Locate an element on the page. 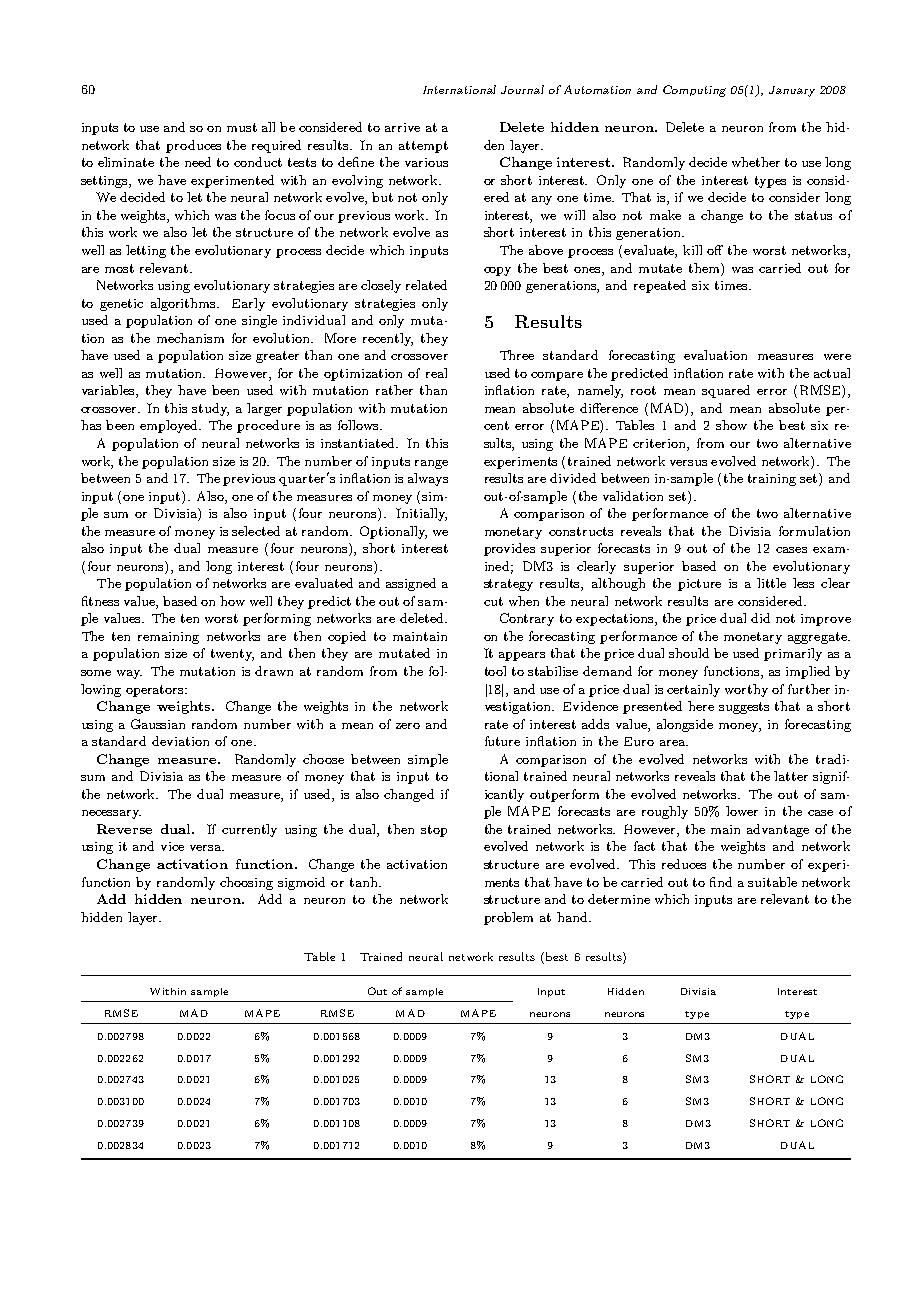  January is located at coordinates (792, 91).
